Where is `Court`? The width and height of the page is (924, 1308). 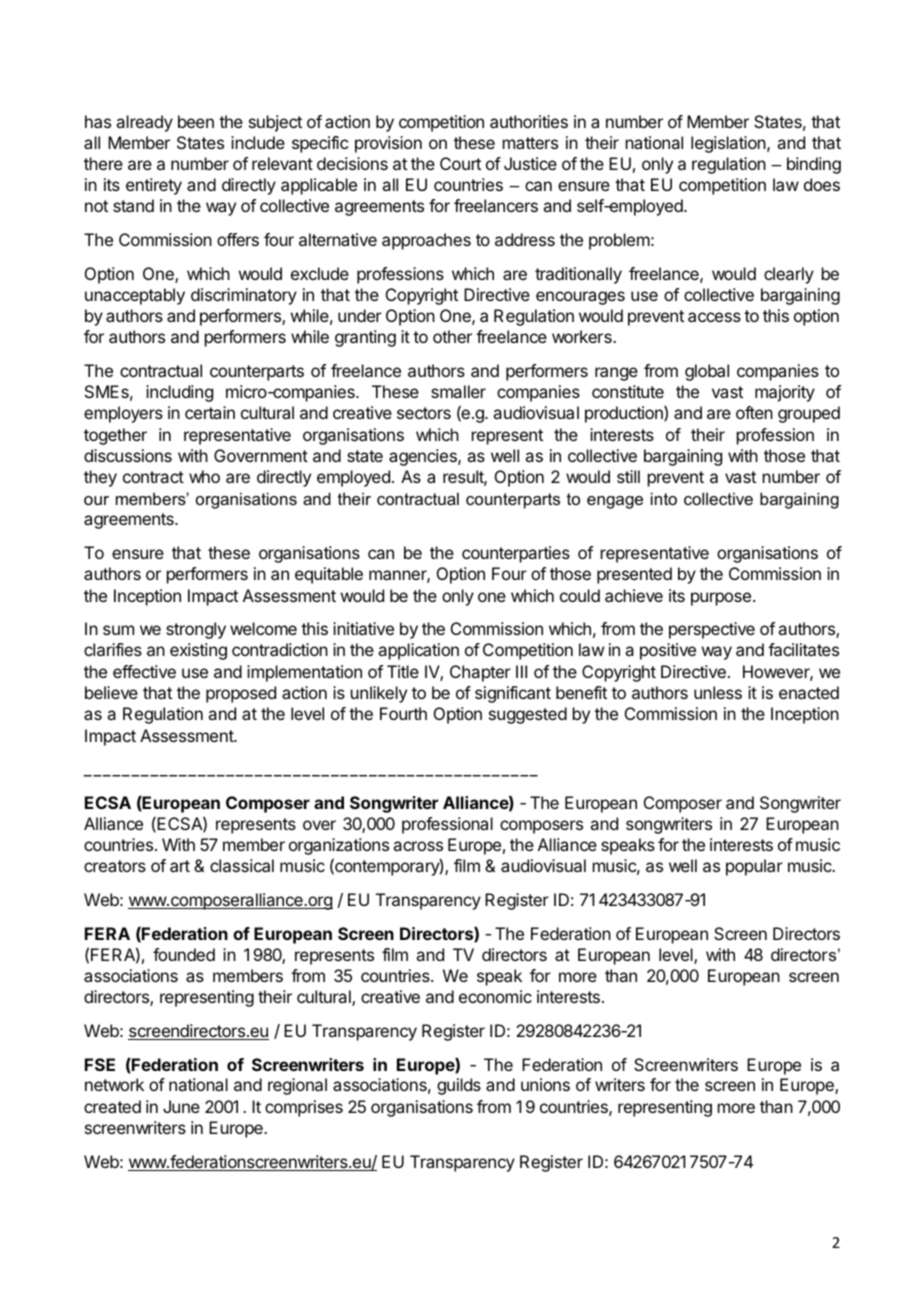
Court is located at coordinates (460, 163).
